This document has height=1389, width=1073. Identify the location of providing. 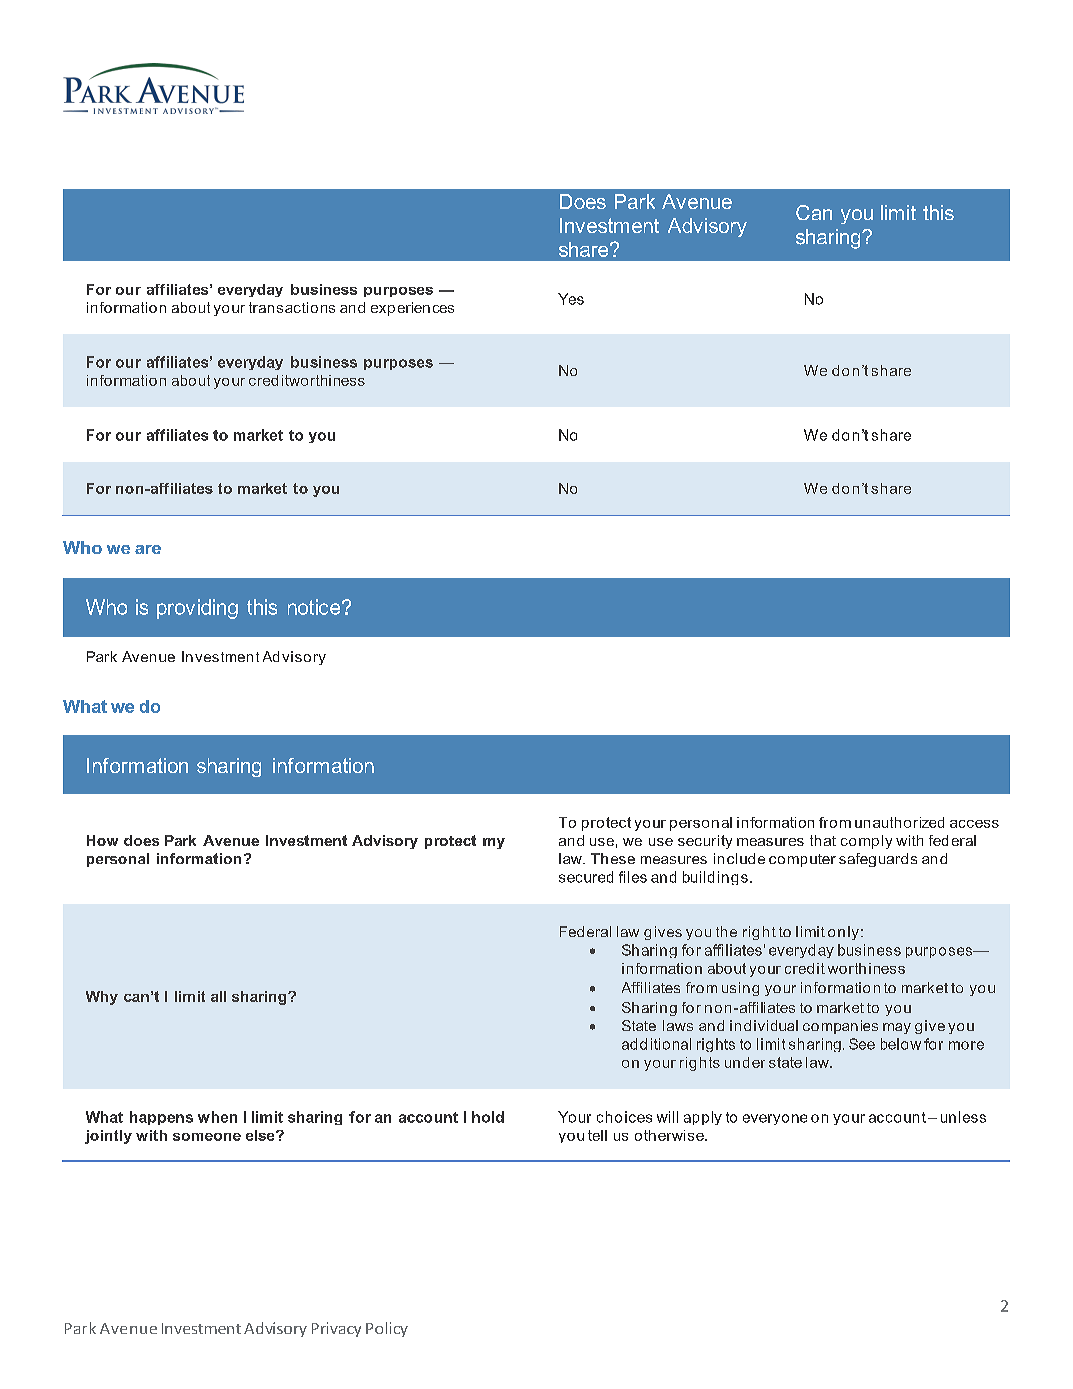
(197, 609).
